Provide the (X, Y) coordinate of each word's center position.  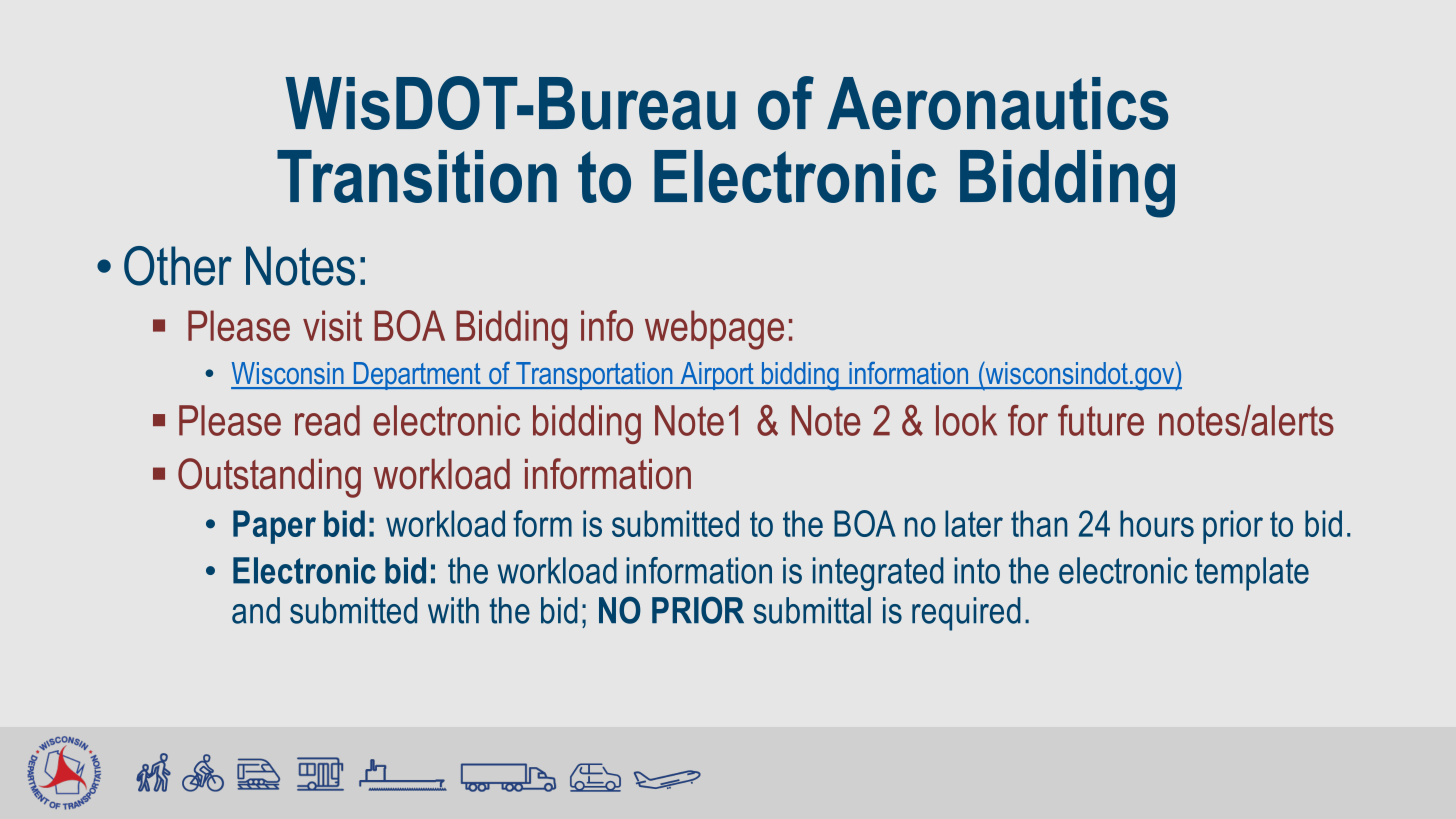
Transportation (594, 376)
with (453, 610)
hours (1157, 523)
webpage (714, 330)
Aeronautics (997, 103)
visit (332, 325)
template (1252, 574)
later (974, 523)
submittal (812, 610)
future (1101, 420)
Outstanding (269, 478)
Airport (717, 376)
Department (417, 376)
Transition (417, 176)
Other (178, 266)
